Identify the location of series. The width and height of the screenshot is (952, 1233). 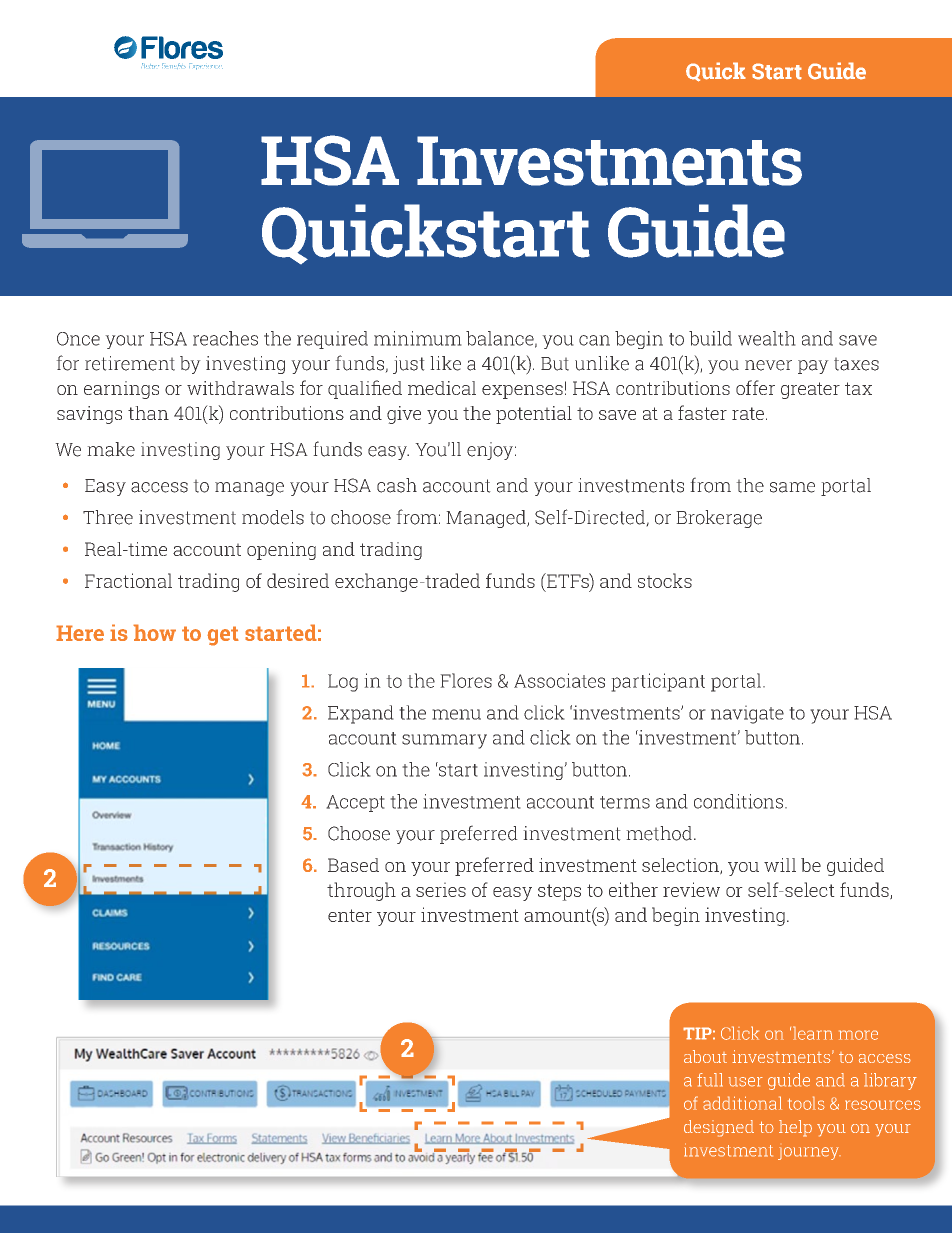
(441, 889).
